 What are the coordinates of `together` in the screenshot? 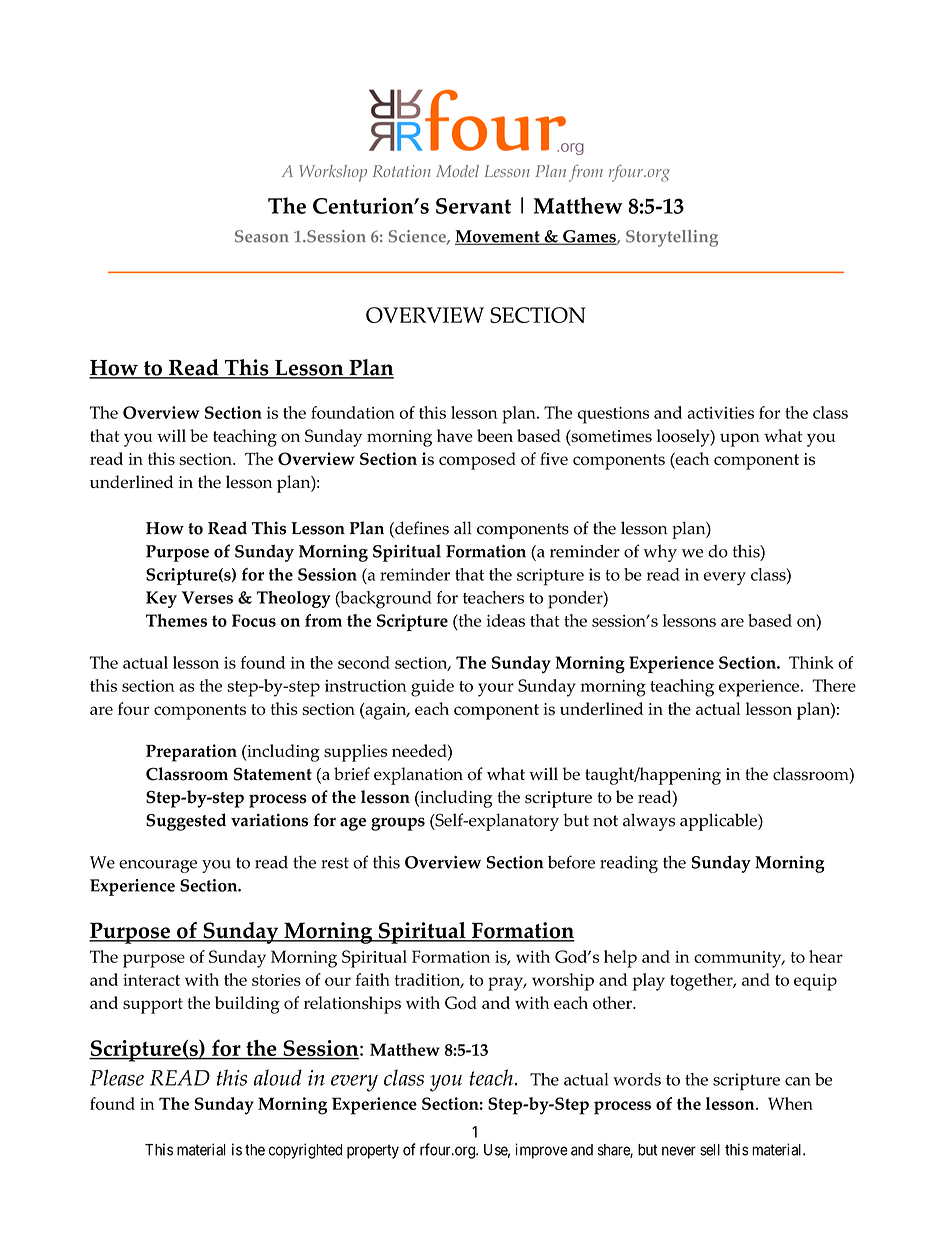 It's located at (702, 982).
